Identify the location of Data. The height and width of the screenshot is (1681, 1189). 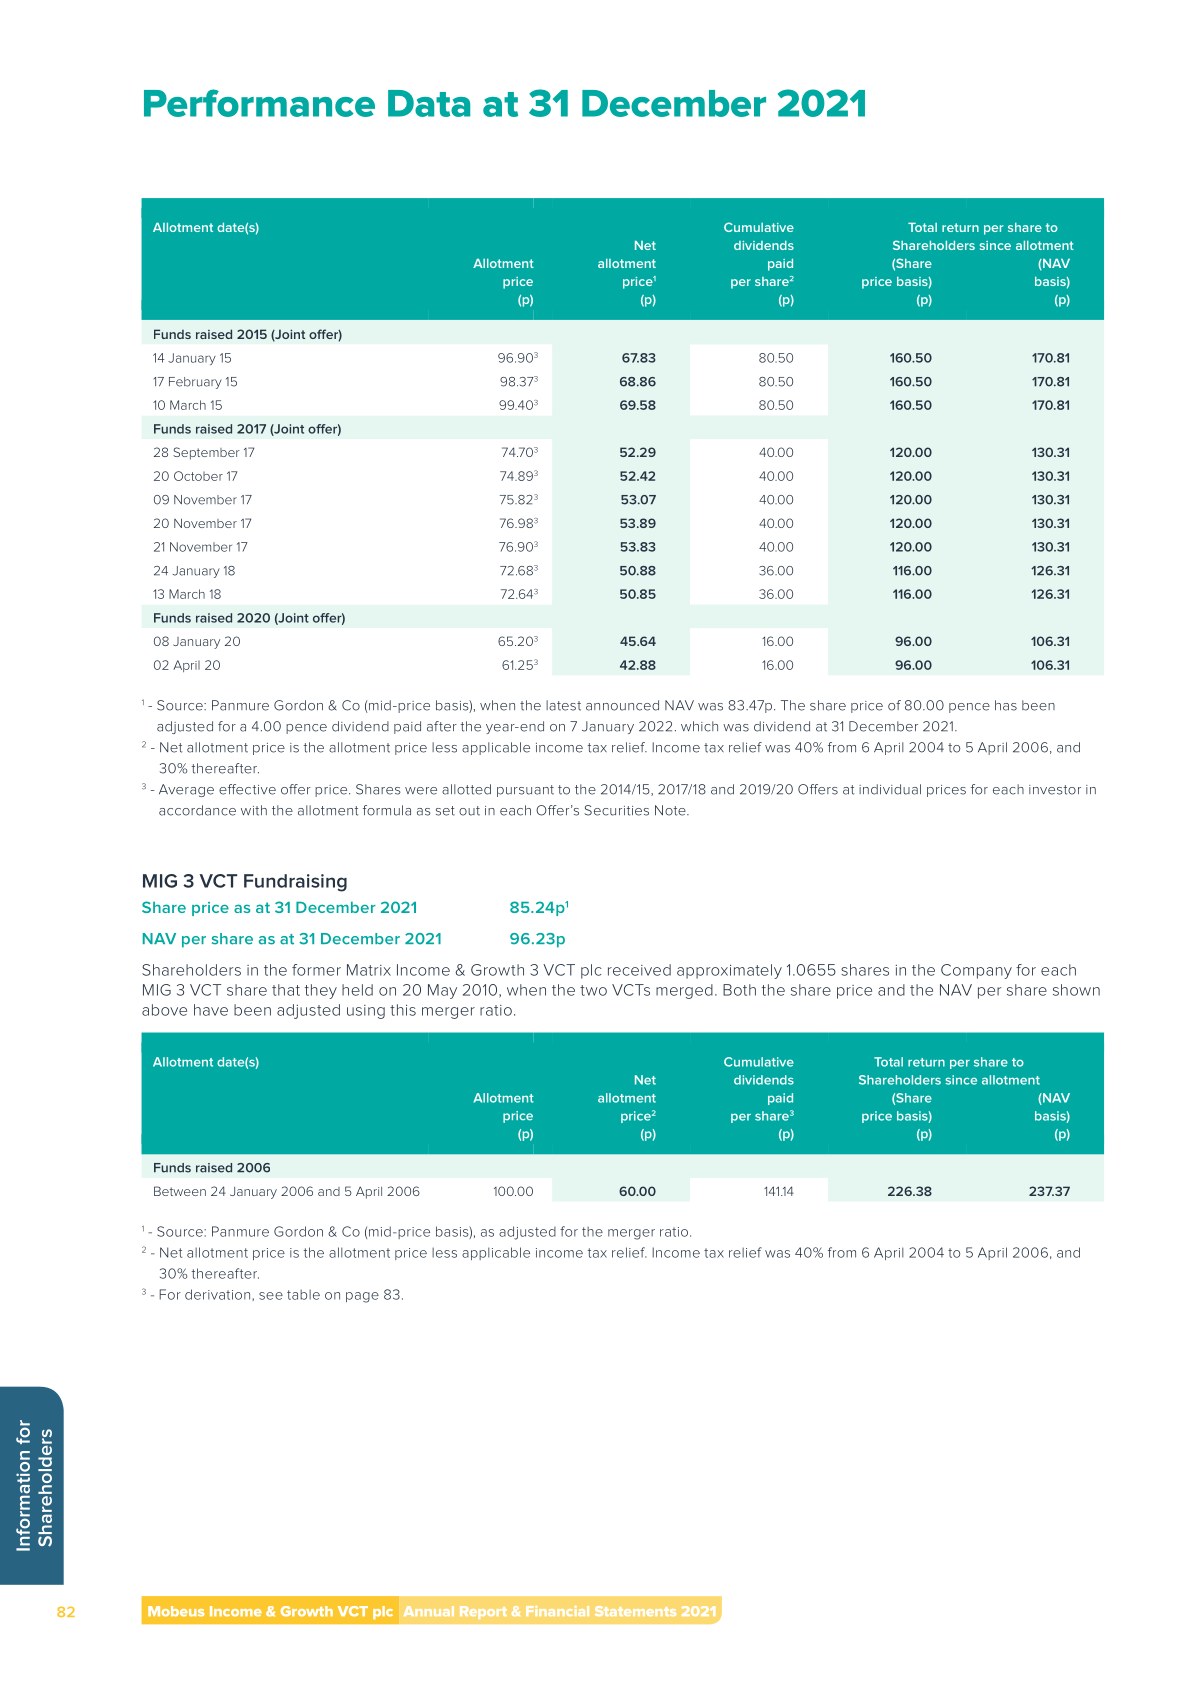
(429, 103).
